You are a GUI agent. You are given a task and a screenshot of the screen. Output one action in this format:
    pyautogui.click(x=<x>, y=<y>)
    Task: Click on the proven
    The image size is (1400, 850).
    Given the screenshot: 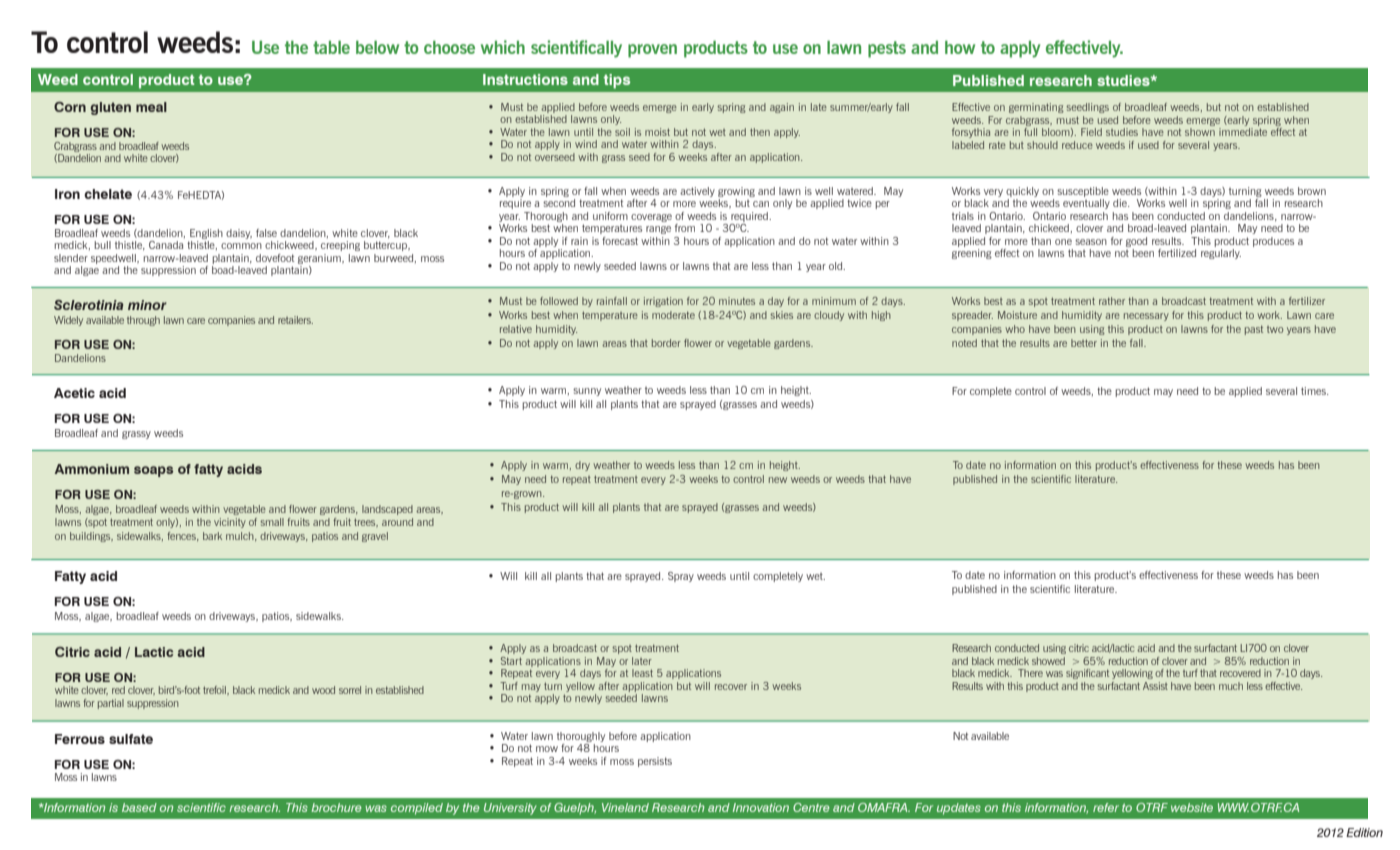 What is the action you would take?
    pyautogui.click(x=652, y=51)
